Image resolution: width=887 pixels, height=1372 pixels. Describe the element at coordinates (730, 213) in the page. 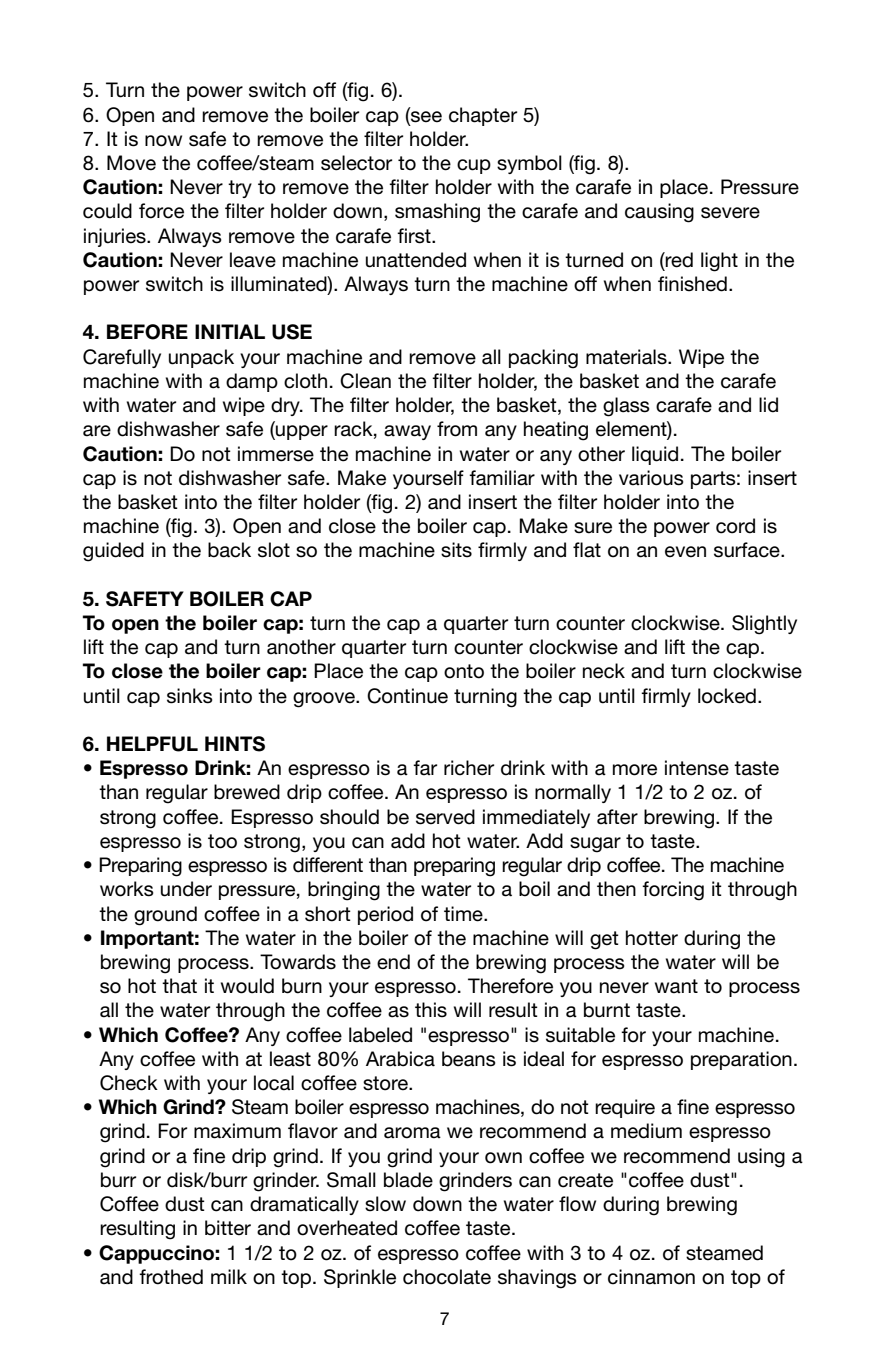

I see `severe` at that location.
